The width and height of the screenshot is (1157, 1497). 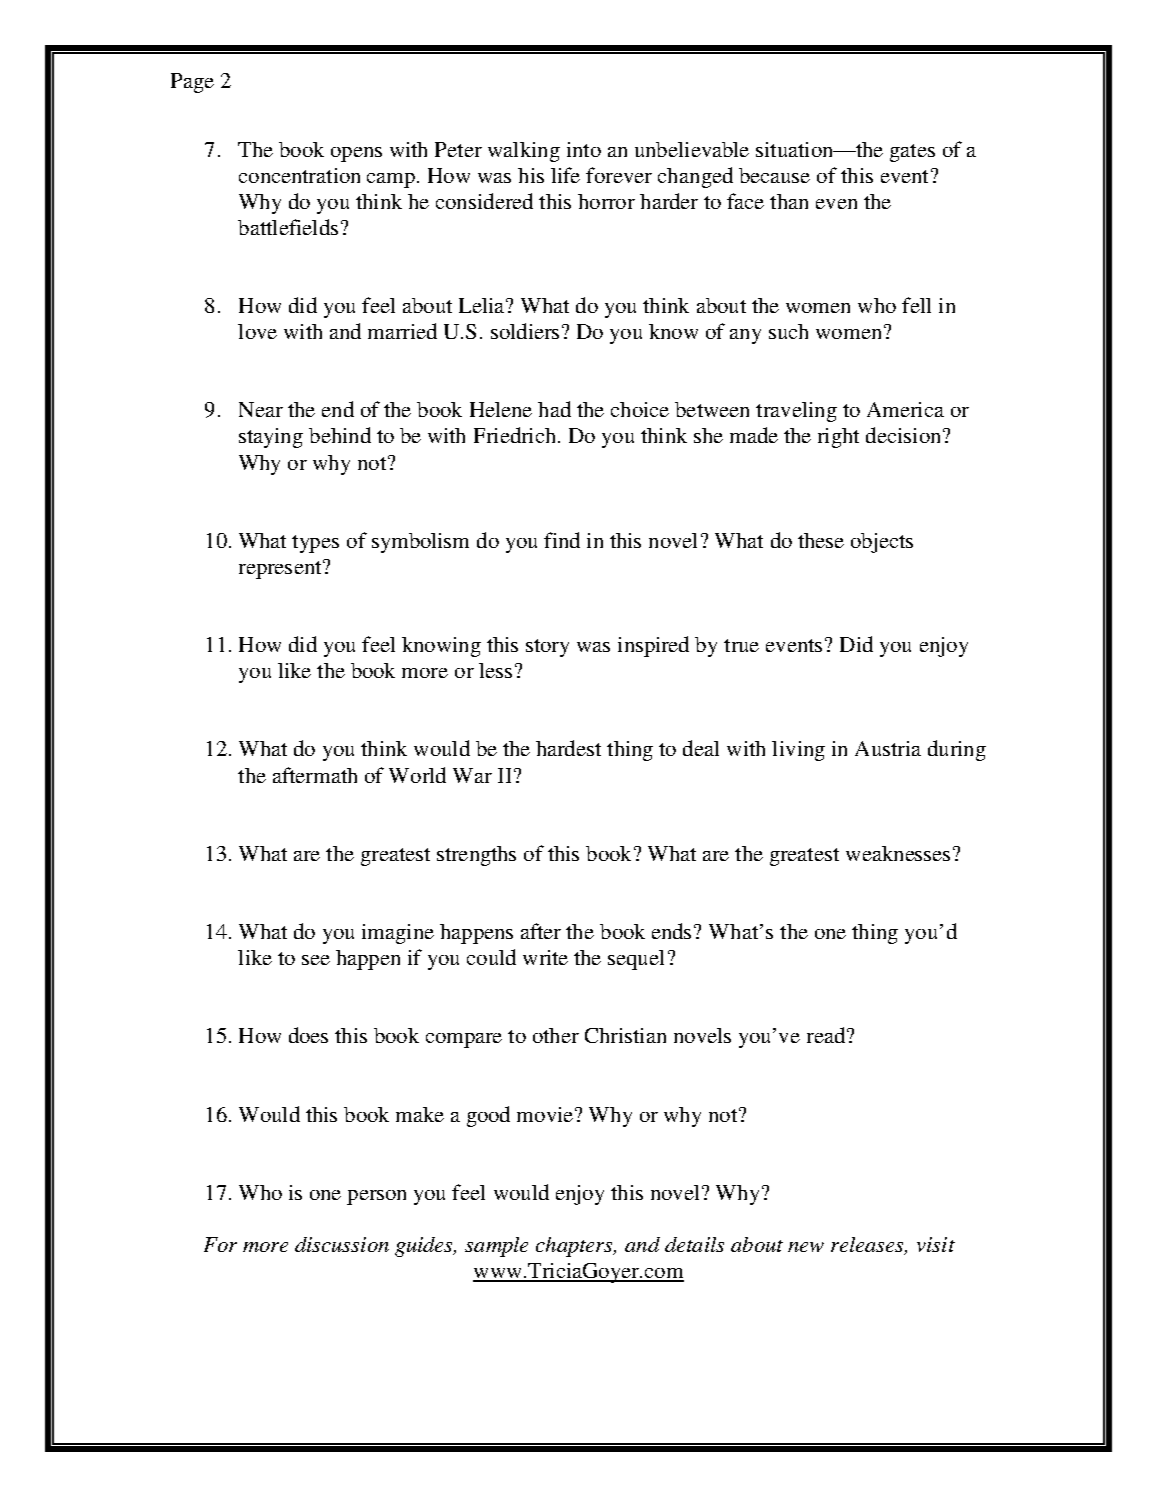 I want to click on represent, so click(x=281, y=569).
